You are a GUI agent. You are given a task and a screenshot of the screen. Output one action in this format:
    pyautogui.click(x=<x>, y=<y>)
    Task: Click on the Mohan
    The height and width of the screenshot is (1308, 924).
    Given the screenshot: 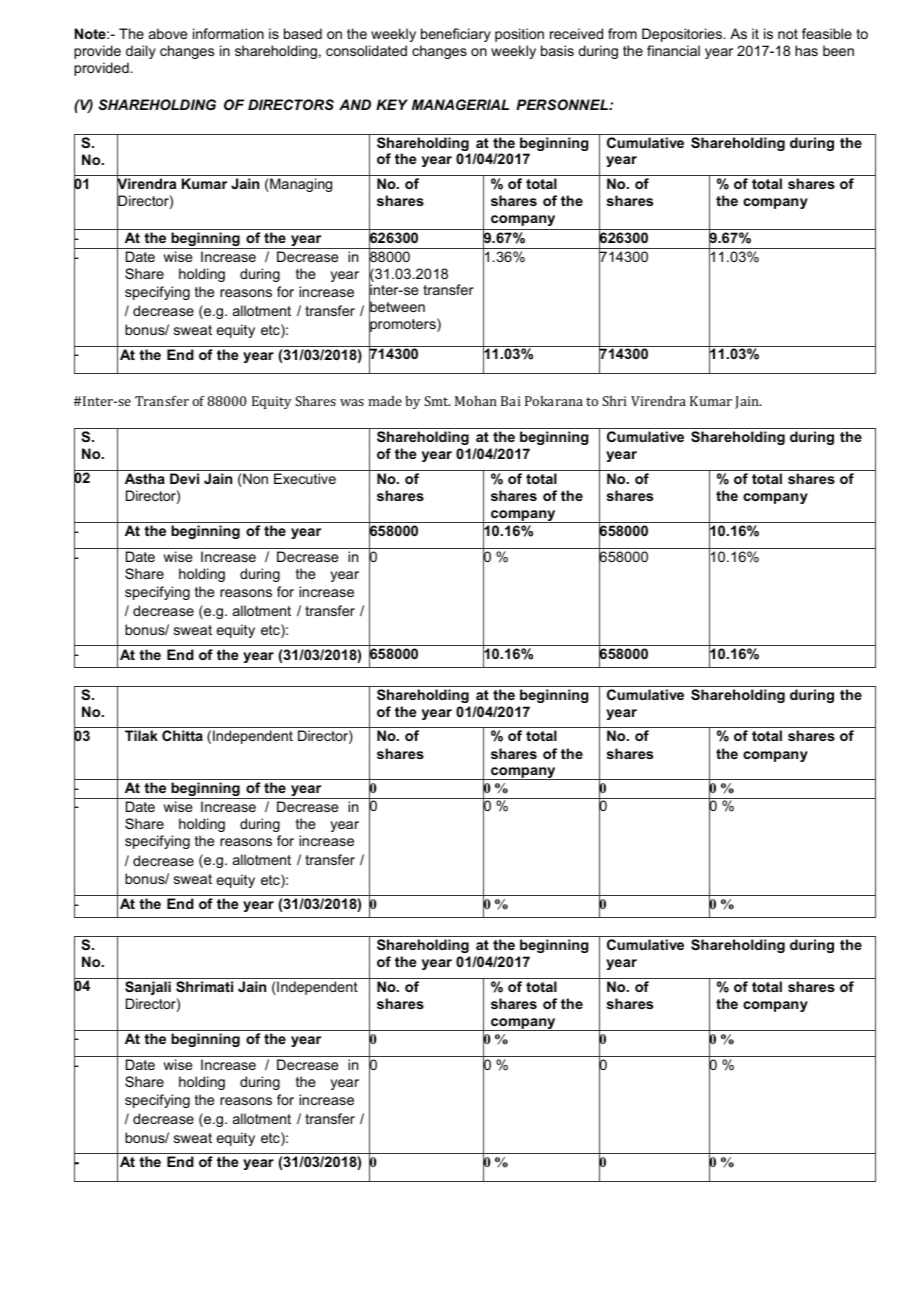 What is the action you would take?
    pyautogui.click(x=476, y=401)
